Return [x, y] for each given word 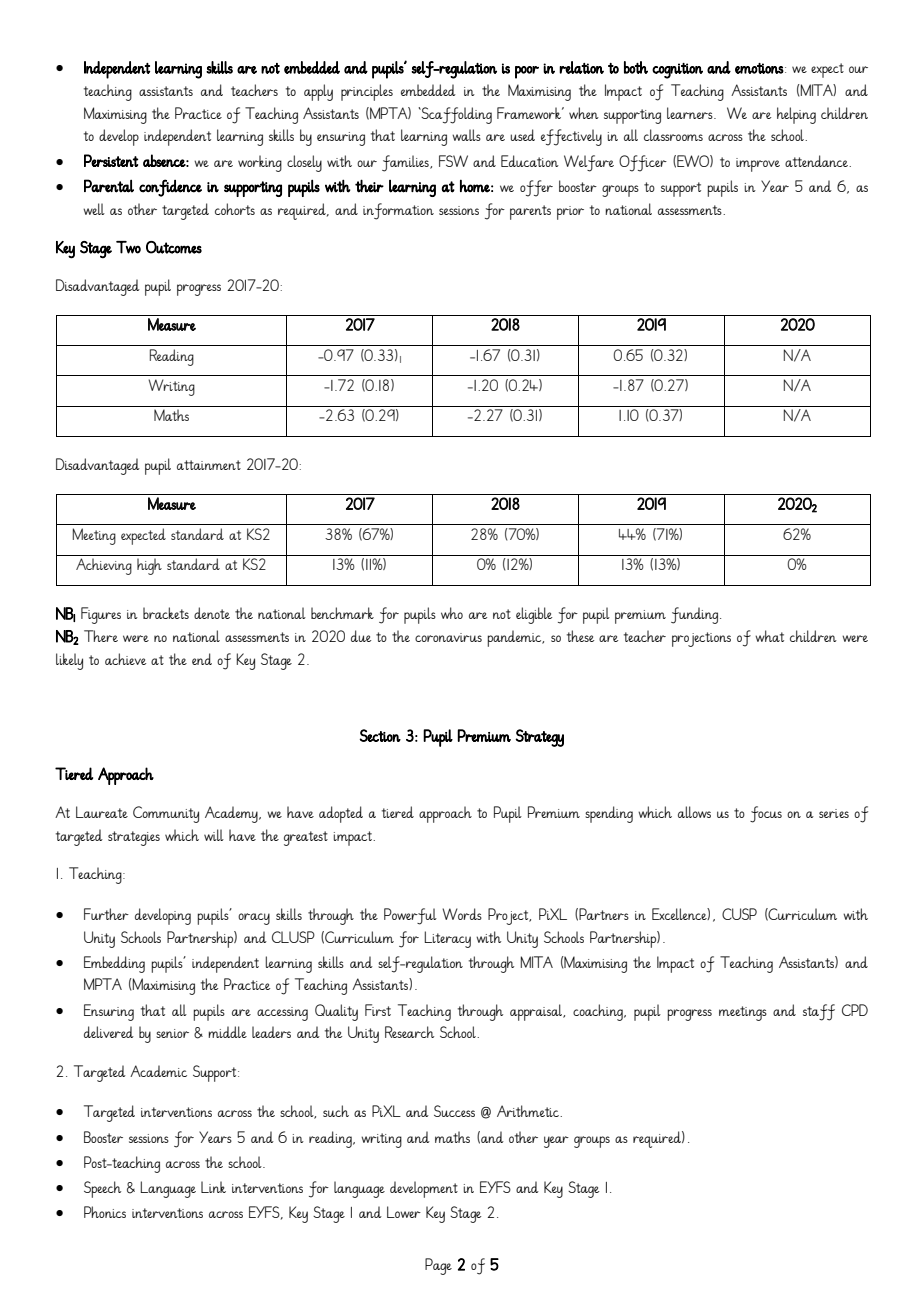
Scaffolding [455, 115]
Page [438, 1266]
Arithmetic [529, 1111]
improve [758, 165]
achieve [125, 659]
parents [530, 212]
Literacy [447, 939]
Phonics [105, 1212]
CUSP [739, 914]
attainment [209, 465]
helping [796, 115]
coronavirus [448, 637]
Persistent [111, 160]
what [769, 636]
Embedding [114, 964]
